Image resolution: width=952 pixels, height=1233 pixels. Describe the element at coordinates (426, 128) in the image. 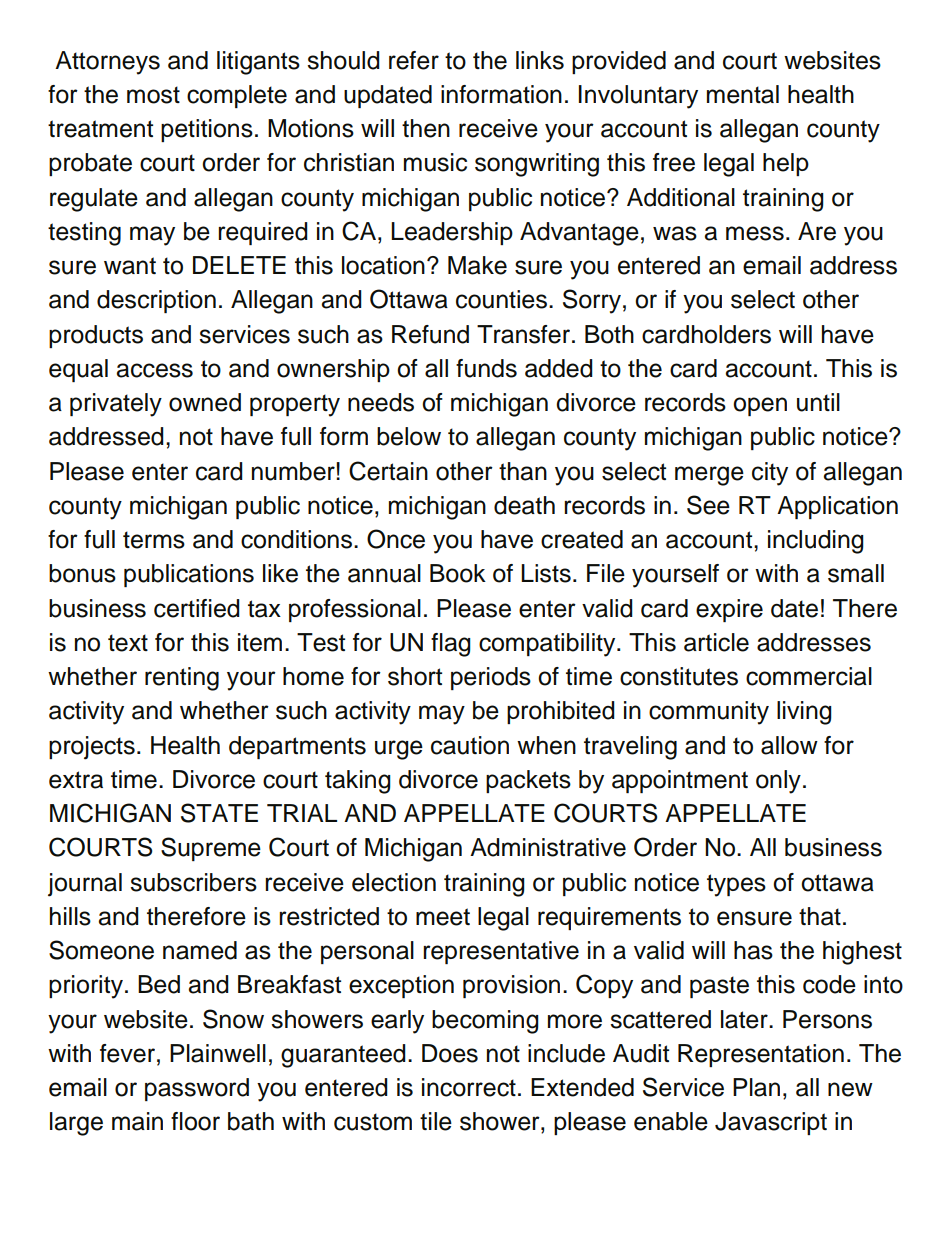

I see `then` at that location.
